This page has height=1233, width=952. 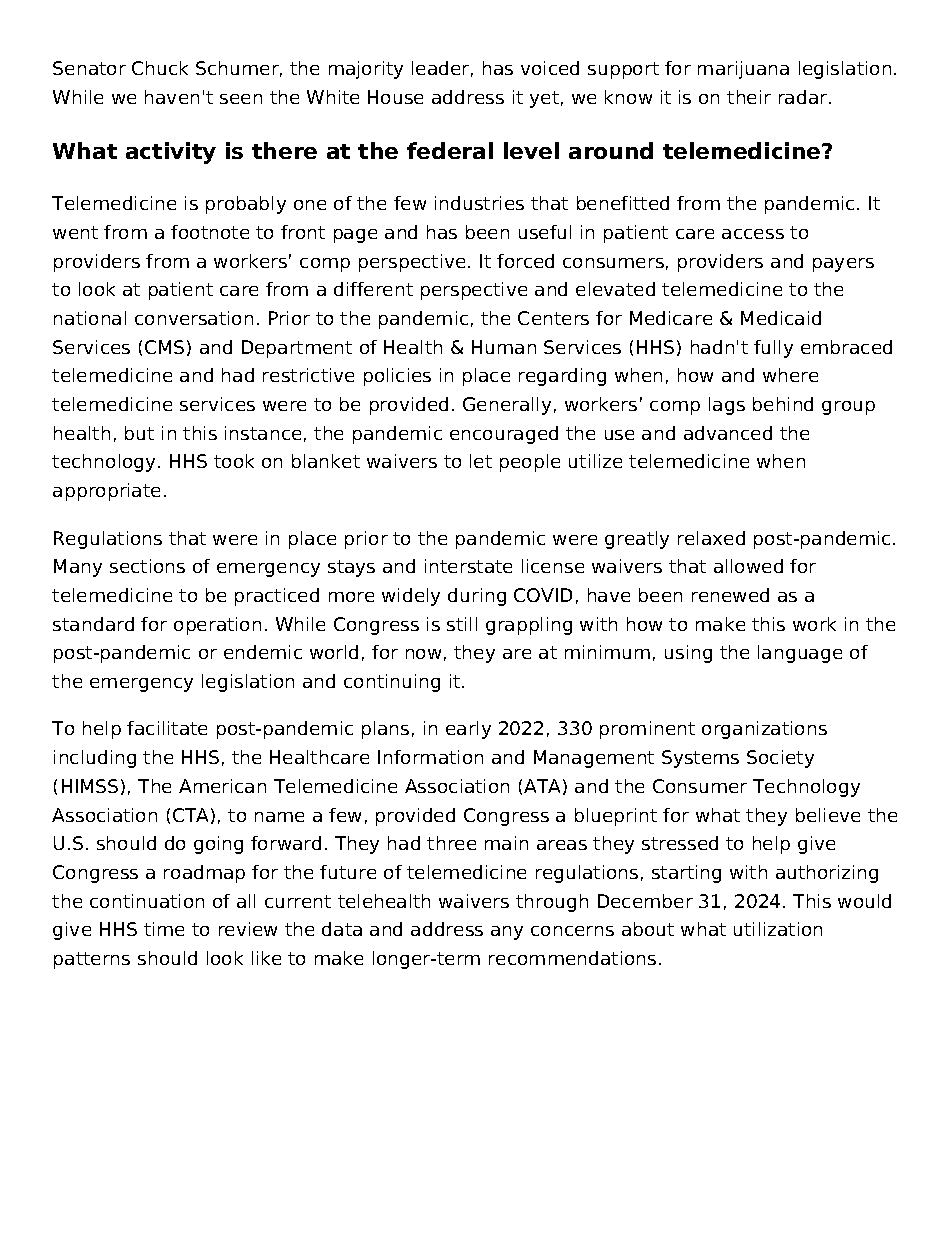 I want to click on Chuck, so click(x=160, y=68).
